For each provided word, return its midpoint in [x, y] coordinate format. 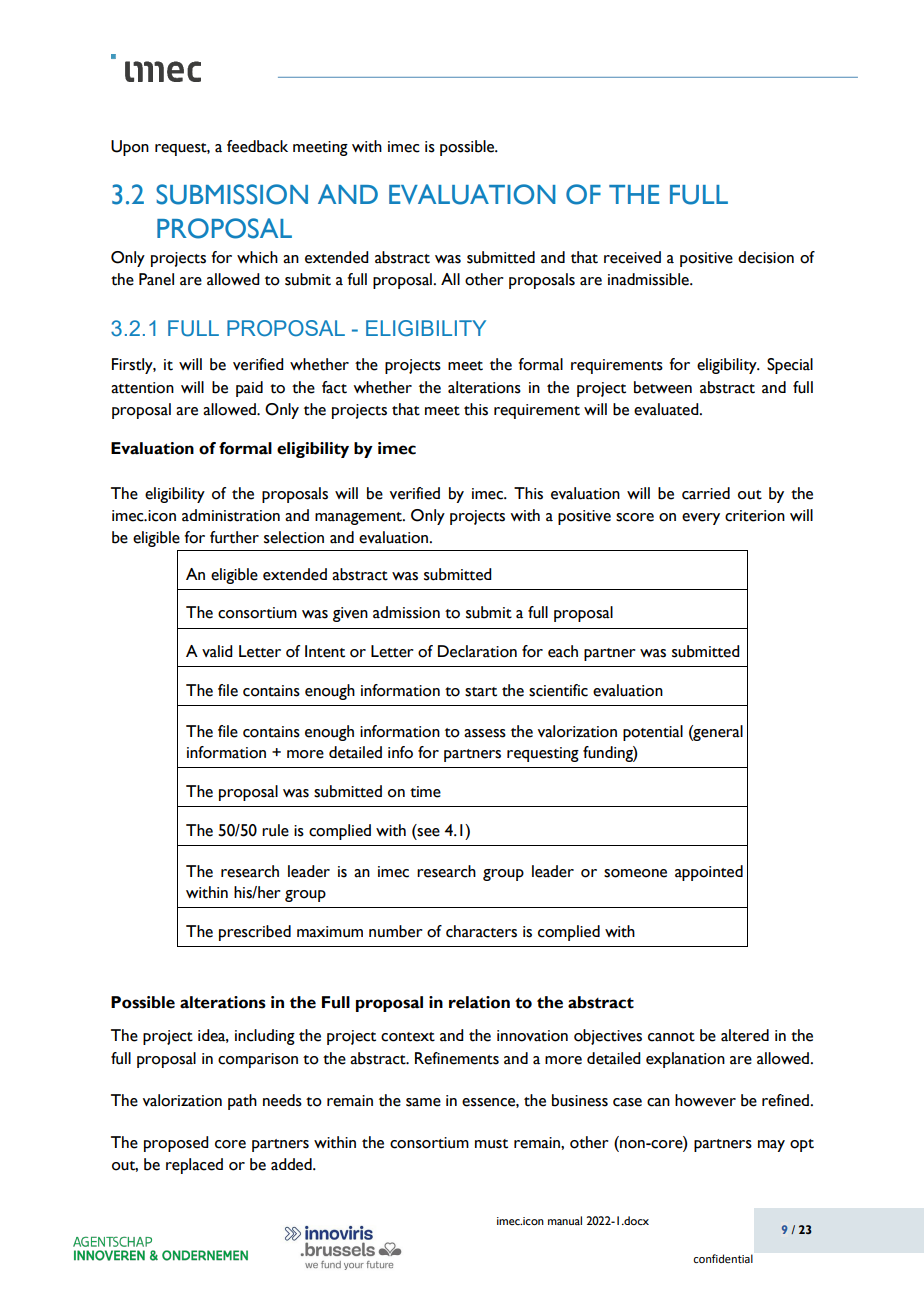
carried [706, 493]
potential [653, 733]
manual [565, 1220]
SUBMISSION [232, 194]
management [359, 518]
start [481, 692]
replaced [194, 1166]
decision [766, 257]
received [632, 257]
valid [217, 651]
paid [249, 389]
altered [745, 1035]
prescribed [255, 933]
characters [481, 931]
